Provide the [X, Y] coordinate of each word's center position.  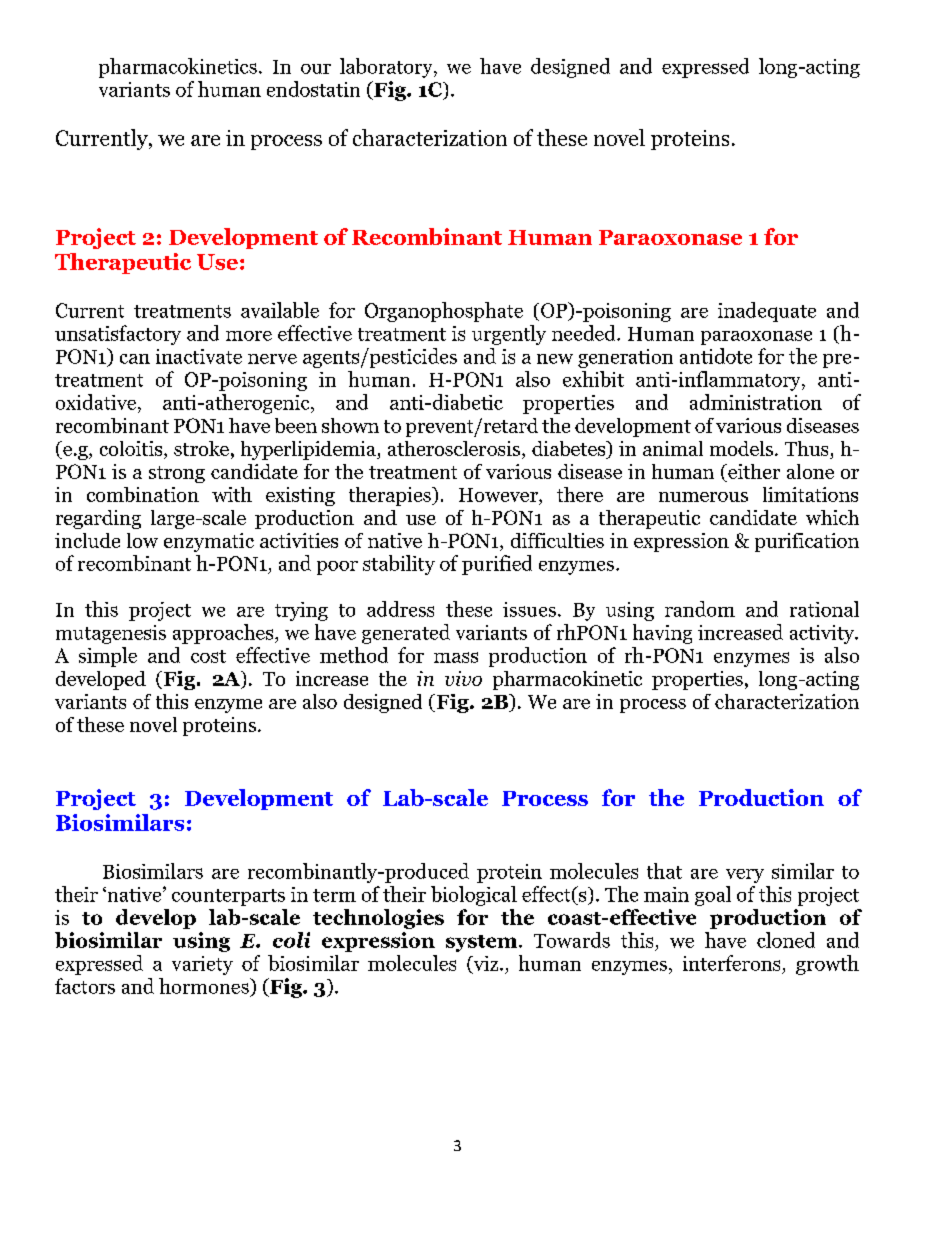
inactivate [199, 356]
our [316, 69]
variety [202, 965]
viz [486, 964]
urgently [509, 335]
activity [823, 634]
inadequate [767, 312]
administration [756, 402]
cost [208, 656]
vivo [463, 678]
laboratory [387, 68]
